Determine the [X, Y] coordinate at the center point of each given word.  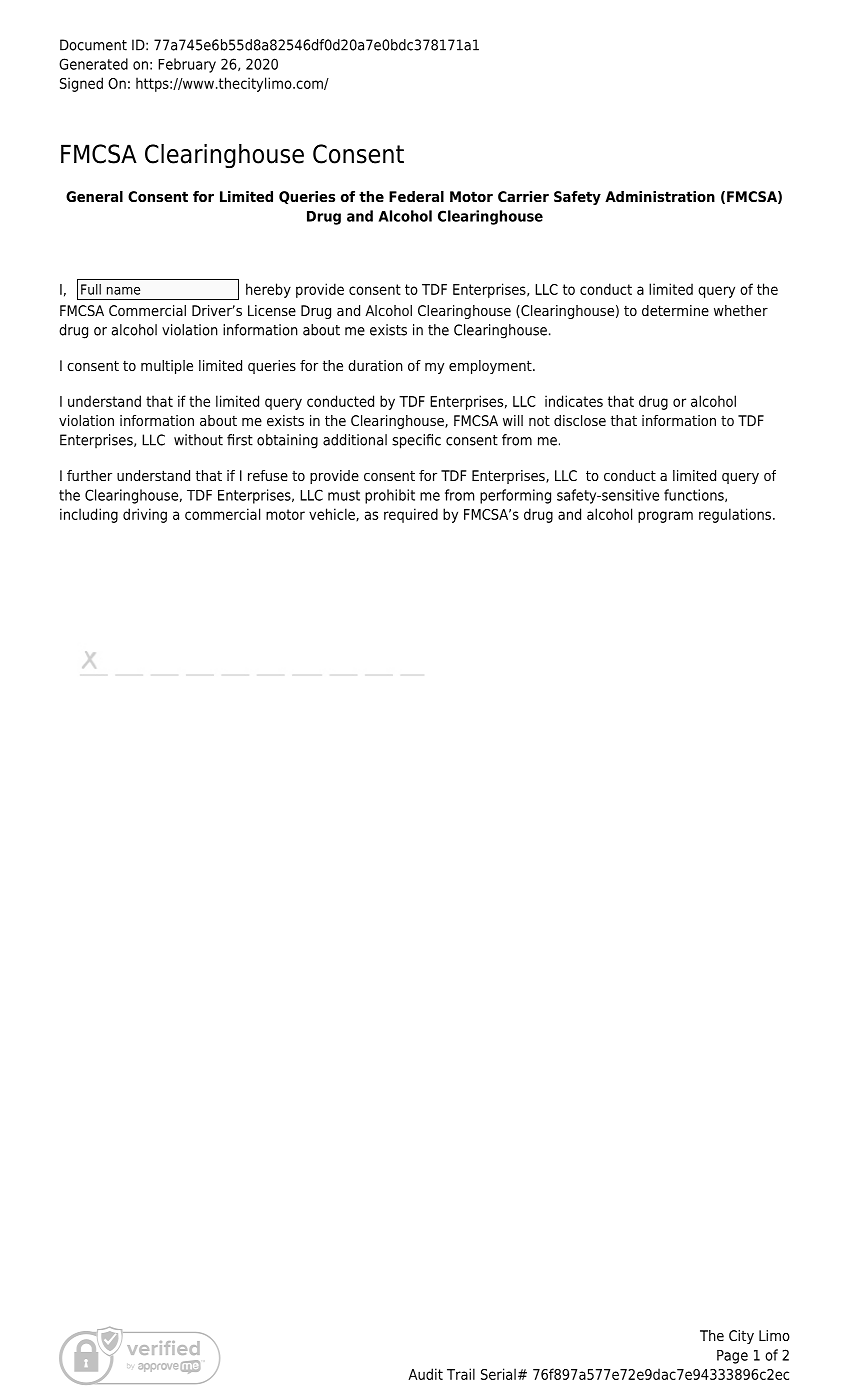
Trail [461, 1374]
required [411, 515]
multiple [167, 367]
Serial [498, 1374]
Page [732, 1357]
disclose [580, 420]
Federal [416, 196]
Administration [660, 196]
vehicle [333, 514]
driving [145, 515]
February [187, 65]
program [665, 517]
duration [375, 365]
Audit [425, 1374]
